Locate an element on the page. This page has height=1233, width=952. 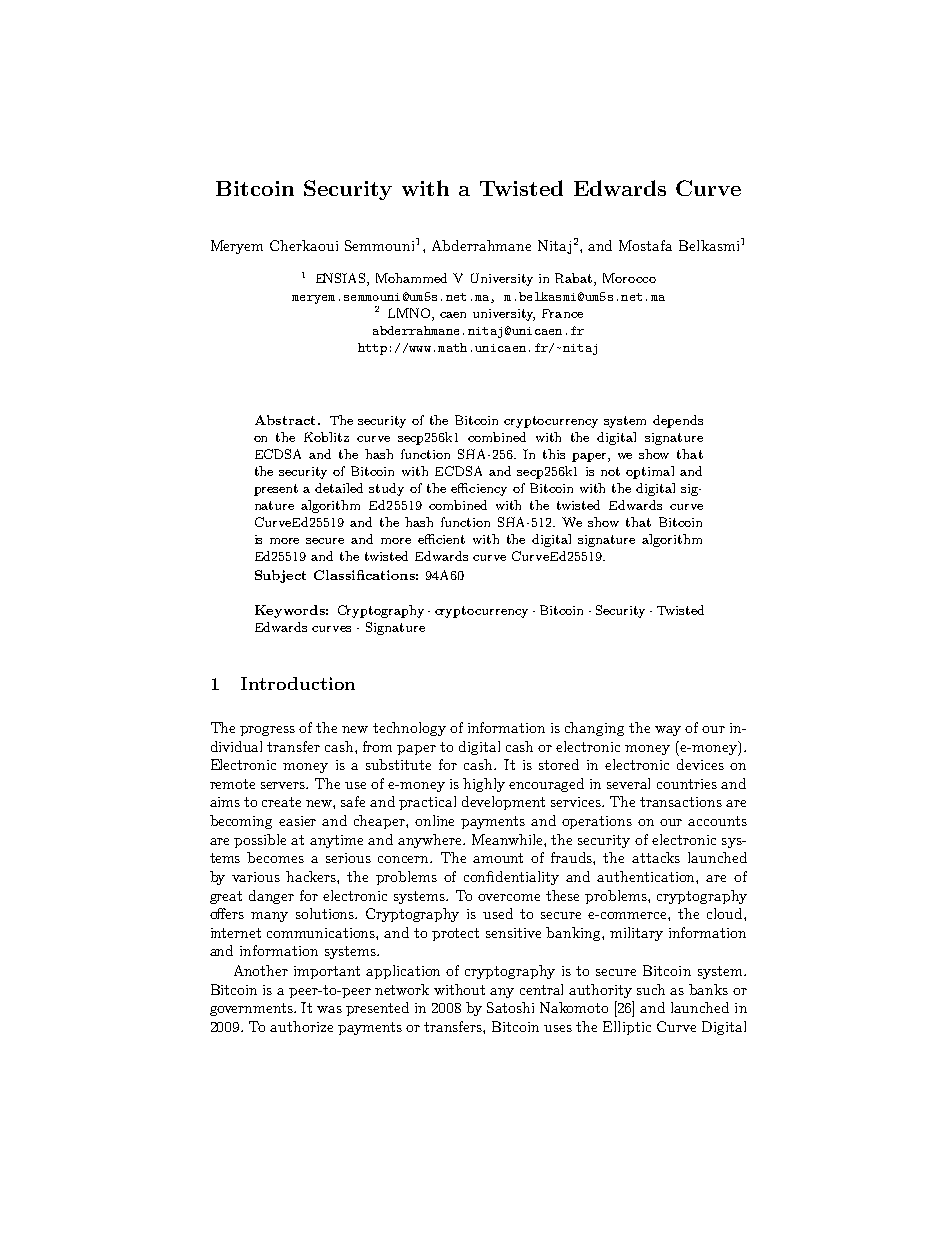
authorize is located at coordinates (301, 1026).
